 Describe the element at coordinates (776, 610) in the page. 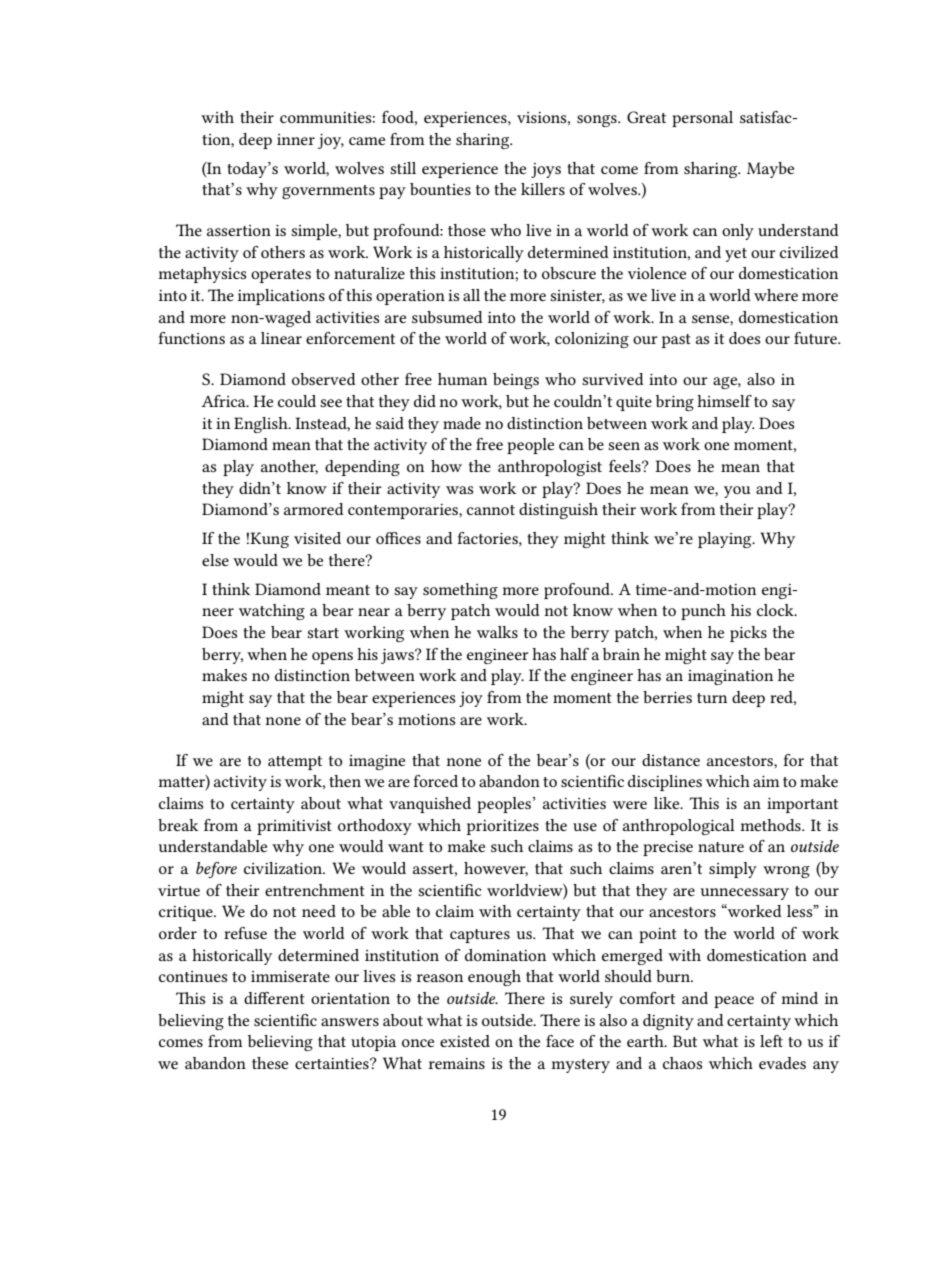

I see `clock` at that location.
